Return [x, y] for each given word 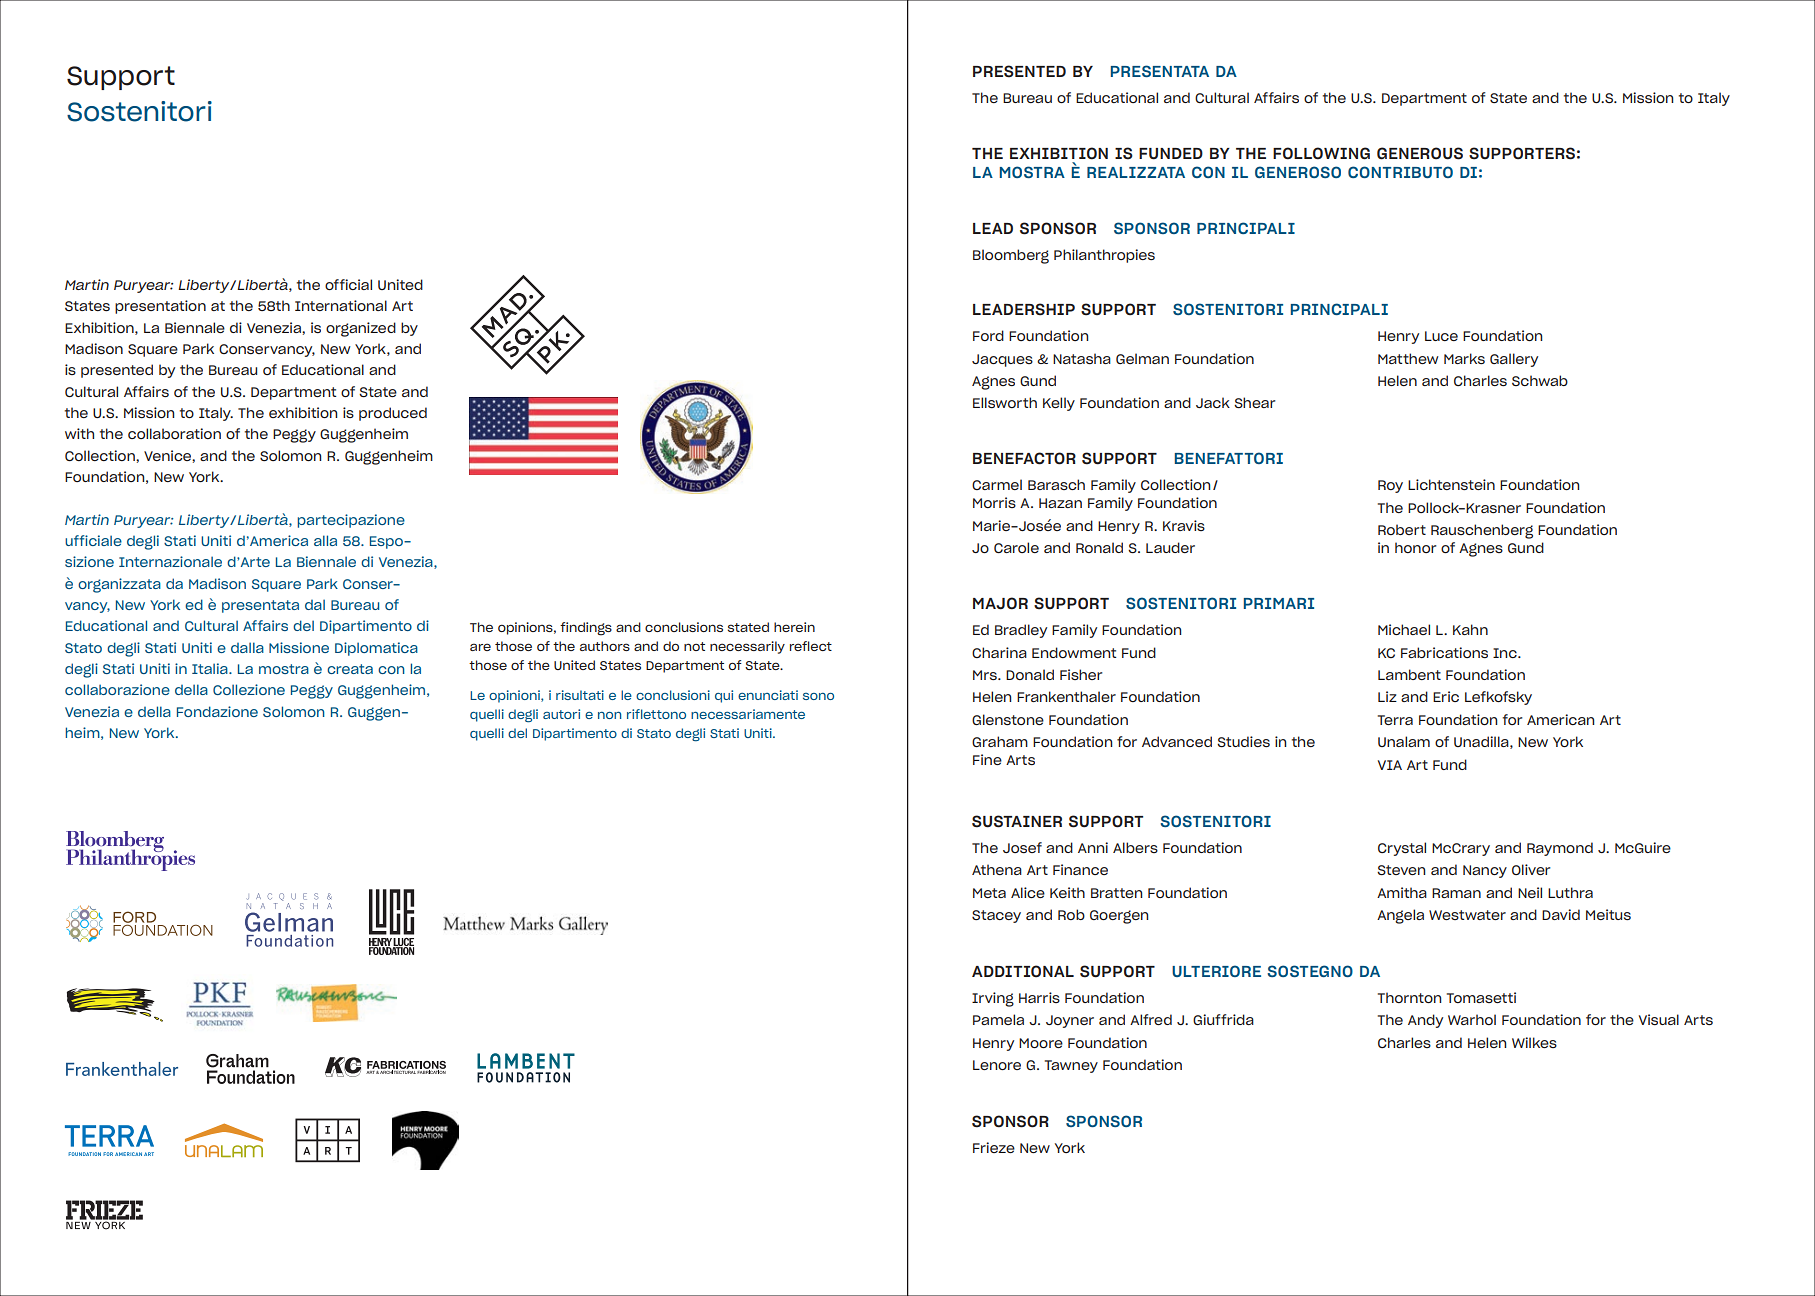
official [348, 284]
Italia [211, 668]
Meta [989, 893]
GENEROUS [1420, 153]
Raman [1456, 893]
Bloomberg [1011, 256]
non [609, 715]
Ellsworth [1005, 402]
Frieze [994, 1147]
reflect [811, 646]
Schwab [1540, 380]
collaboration [174, 433]
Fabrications [1444, 652]
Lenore [997, 1065]
